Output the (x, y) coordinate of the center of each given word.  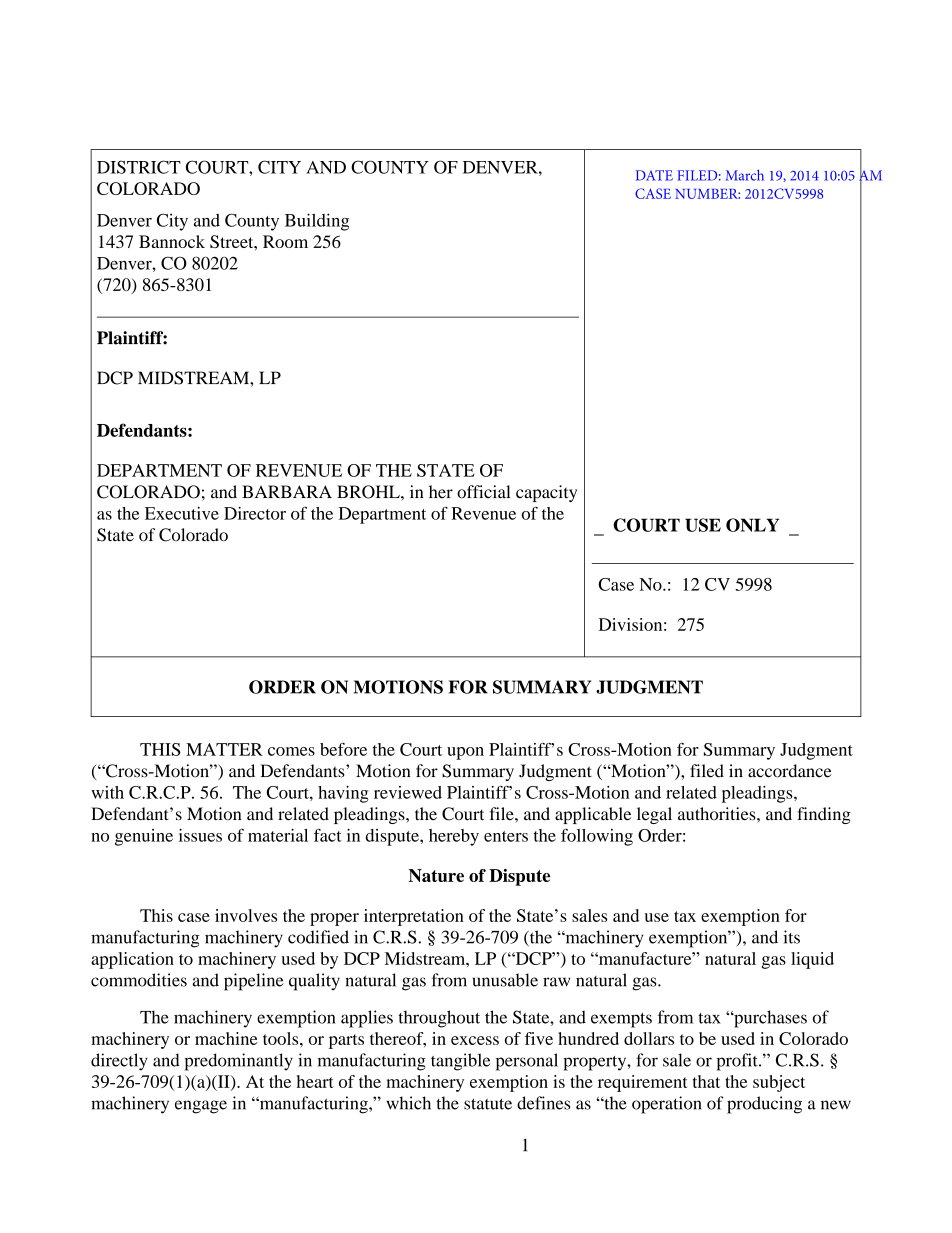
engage (201, 1107)
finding (824, 815)
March (745, 175)
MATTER (224, 749)
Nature (436, 875)
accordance (790, 771)
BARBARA (287, 491)
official (483, 492)
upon (465, 753)
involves (246, 915)
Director (255, 513)
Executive (182, 513)
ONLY (752, 525)
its (791, 937)
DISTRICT (139, 167)
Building (317, 222)
